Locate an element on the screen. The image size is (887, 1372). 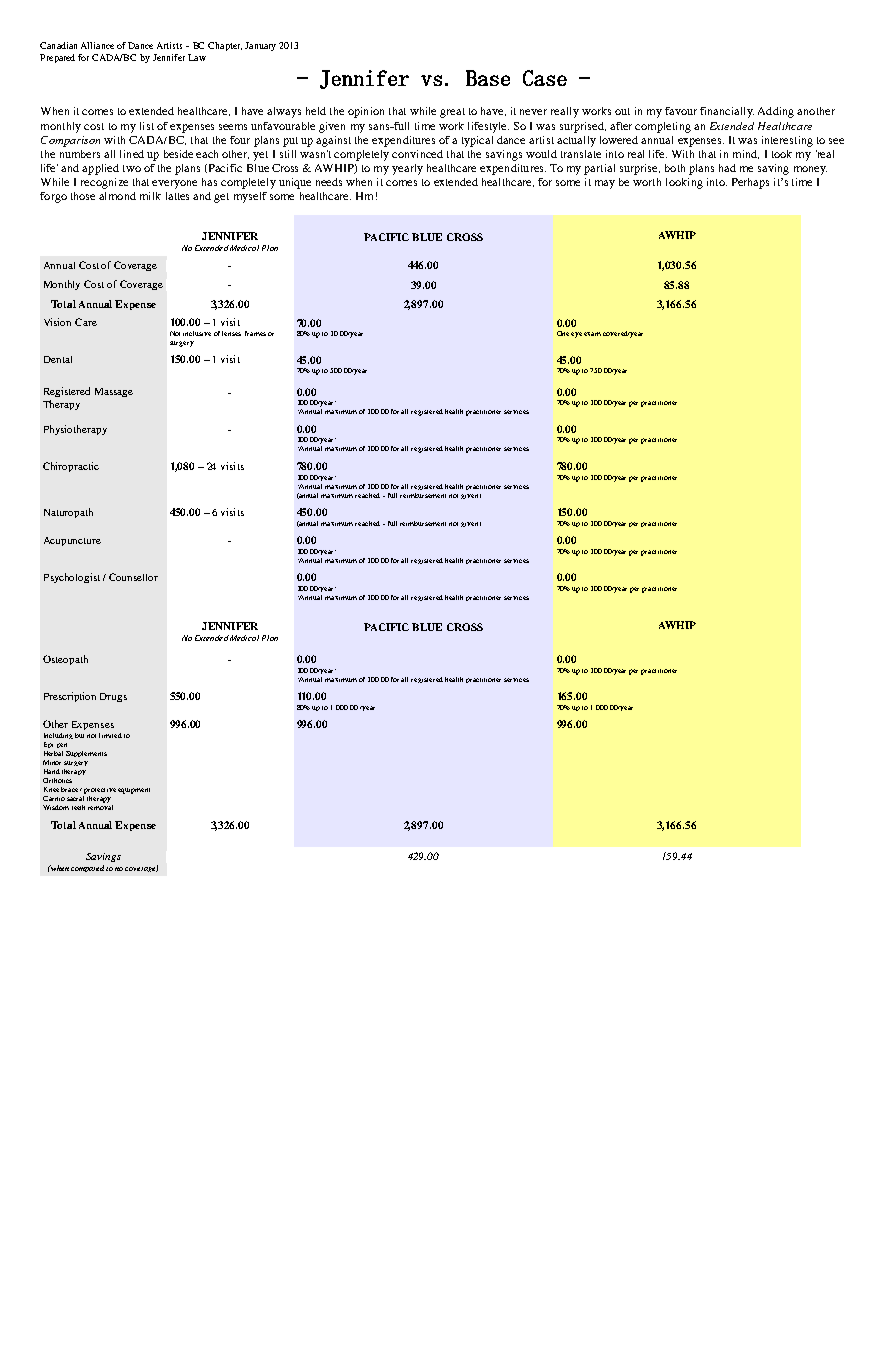
Law is located at coordinates (197, 57).
